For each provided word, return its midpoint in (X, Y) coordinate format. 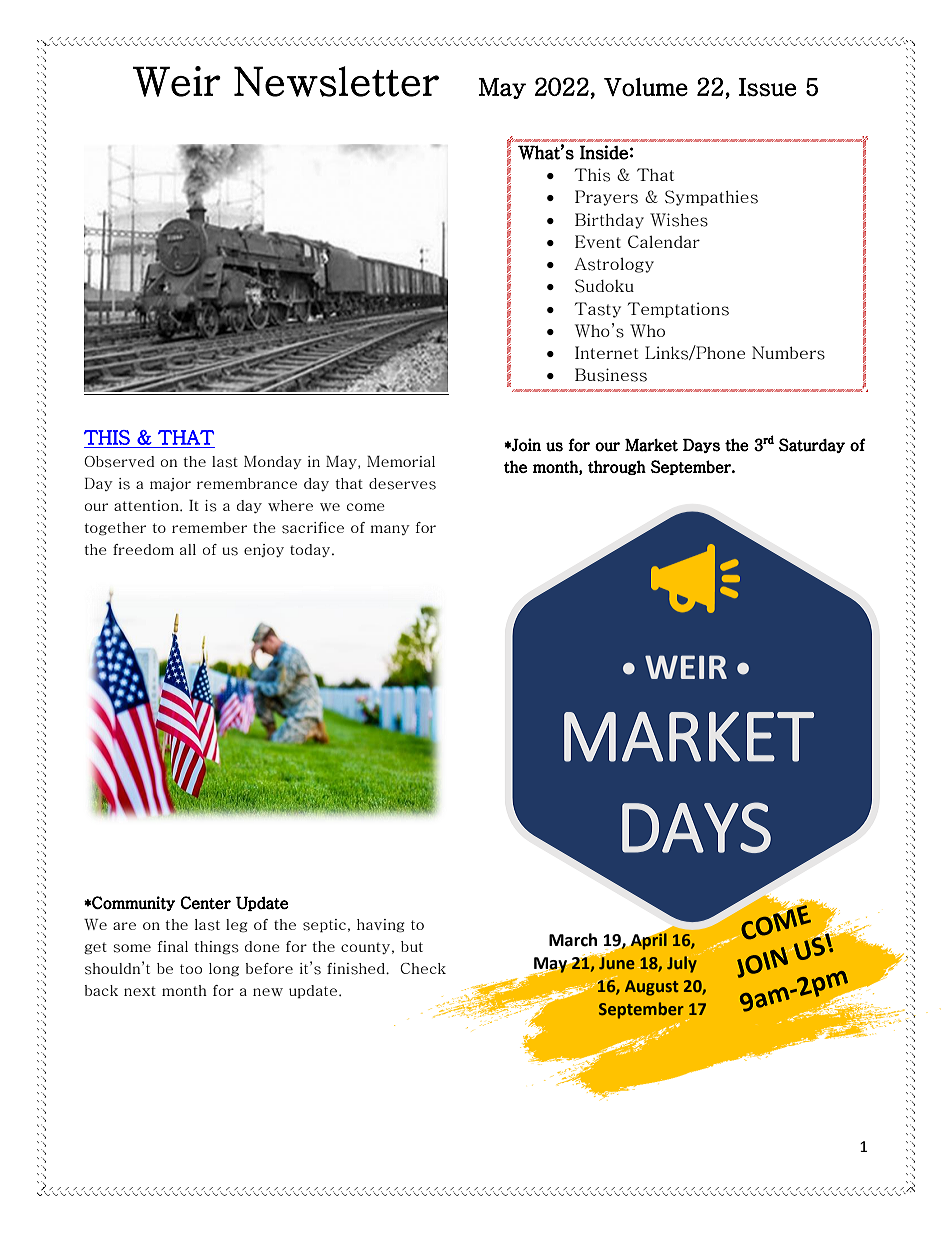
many (390, 530)
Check (423, 968)
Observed (119, 462)
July (683, 963)
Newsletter (336, 81)
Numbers (788, 353)
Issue (768, 87)
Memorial (401, 461)
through (617, 467)
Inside (604, 152)
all (188, 549)
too (191, 969)
